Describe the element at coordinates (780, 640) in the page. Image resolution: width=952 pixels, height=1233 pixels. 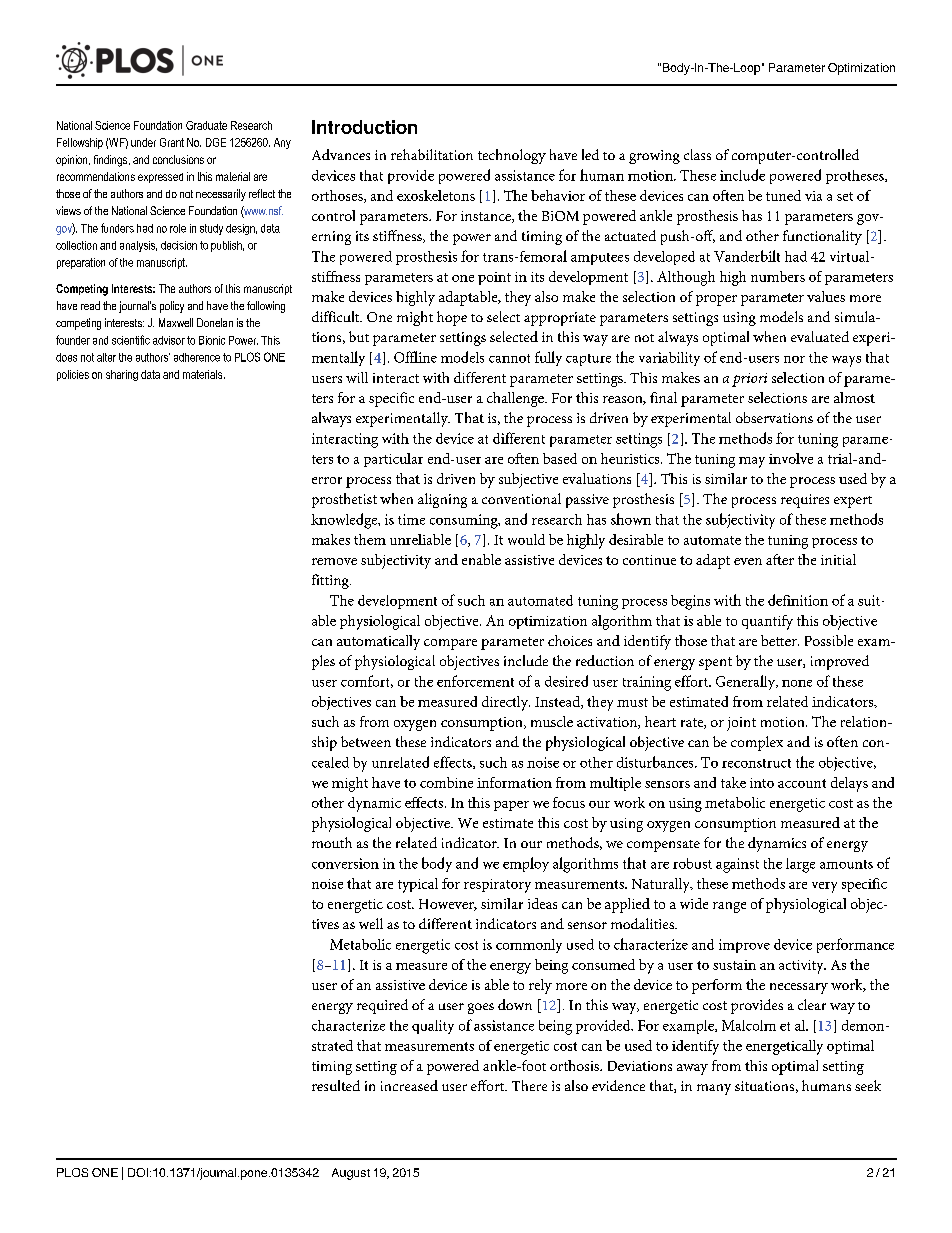
I see `better` at that location.
